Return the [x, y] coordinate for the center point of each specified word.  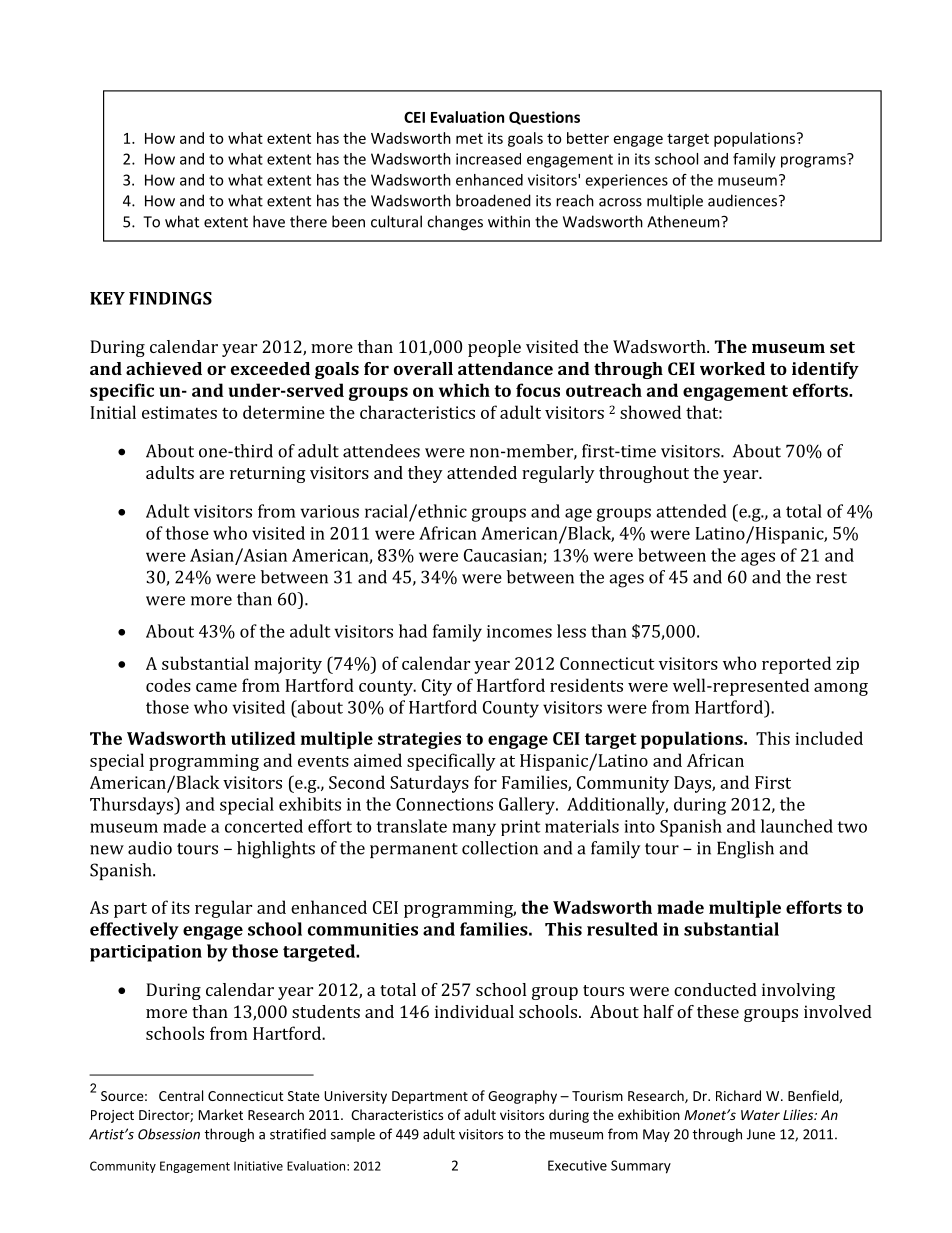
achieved [164, 368]
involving [798, 991]
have [269, 221]
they [425, 474]
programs [814, 161]
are [212, 474]
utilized [263, 738]
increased [488, 159]
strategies [419, 740]
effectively [134, 931]
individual [474, 1011]
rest [831, 578]
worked [732, 368]
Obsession [169, 1134]
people [494, 348]
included [829, 738]
